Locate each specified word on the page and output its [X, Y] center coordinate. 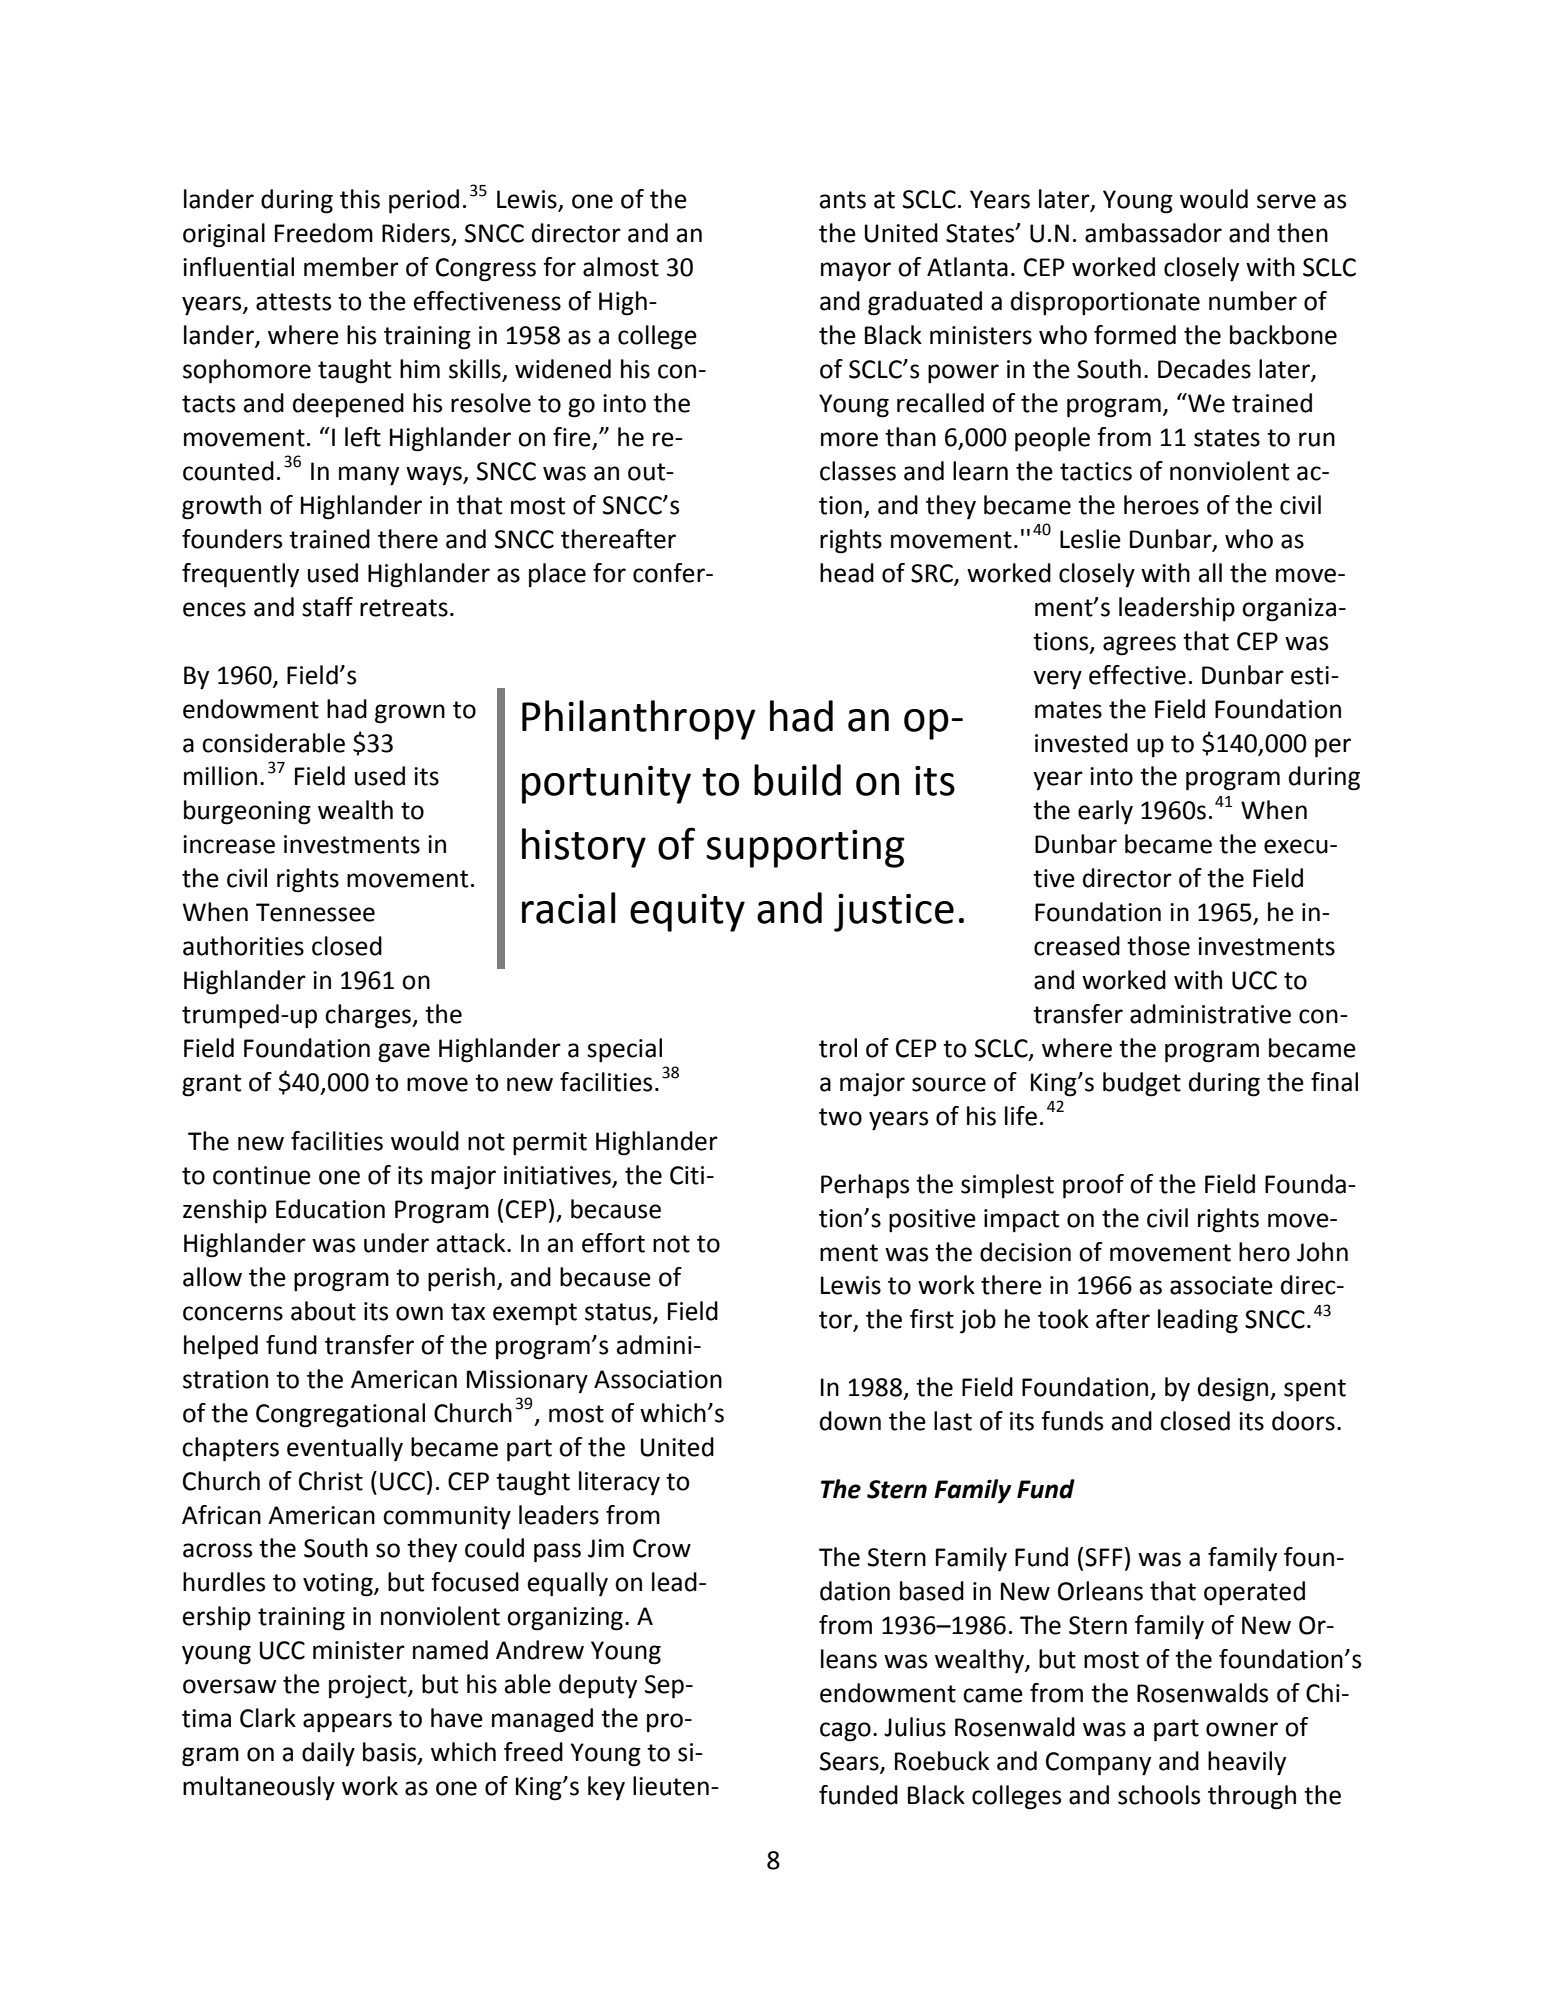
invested [1081, 743]
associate [1221, 1285]
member [351, 267]
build [797, 780]
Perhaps [865, 1186]
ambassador [1153, 233]
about [323, 1311]
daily [328, 1754]
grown [410, 714]
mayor [856, 271]
